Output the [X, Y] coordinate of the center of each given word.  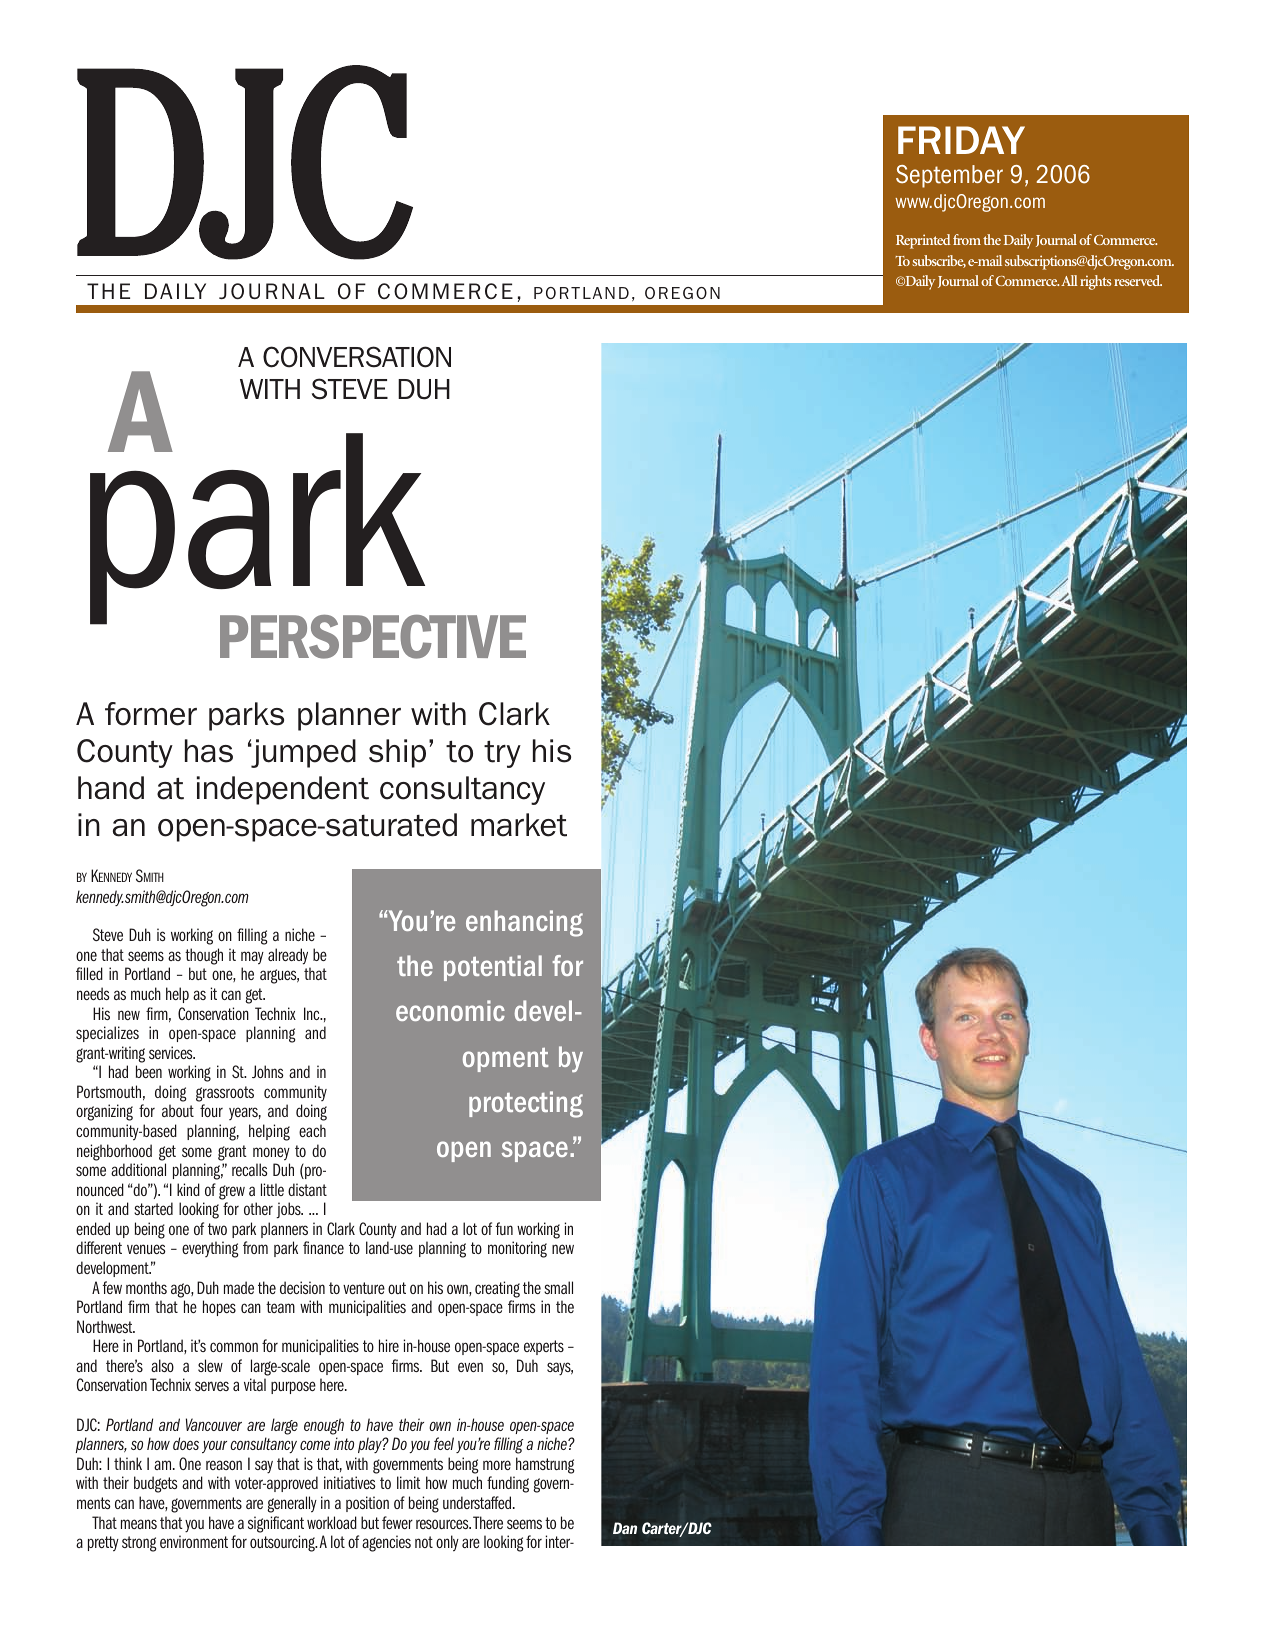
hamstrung [545, 1465]
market [519, 825]
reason [224, 1465]
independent [283, 790]
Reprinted [923, 241]
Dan [625, 1528]
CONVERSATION [357, 357]
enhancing [524, 923]
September [949, 176]
